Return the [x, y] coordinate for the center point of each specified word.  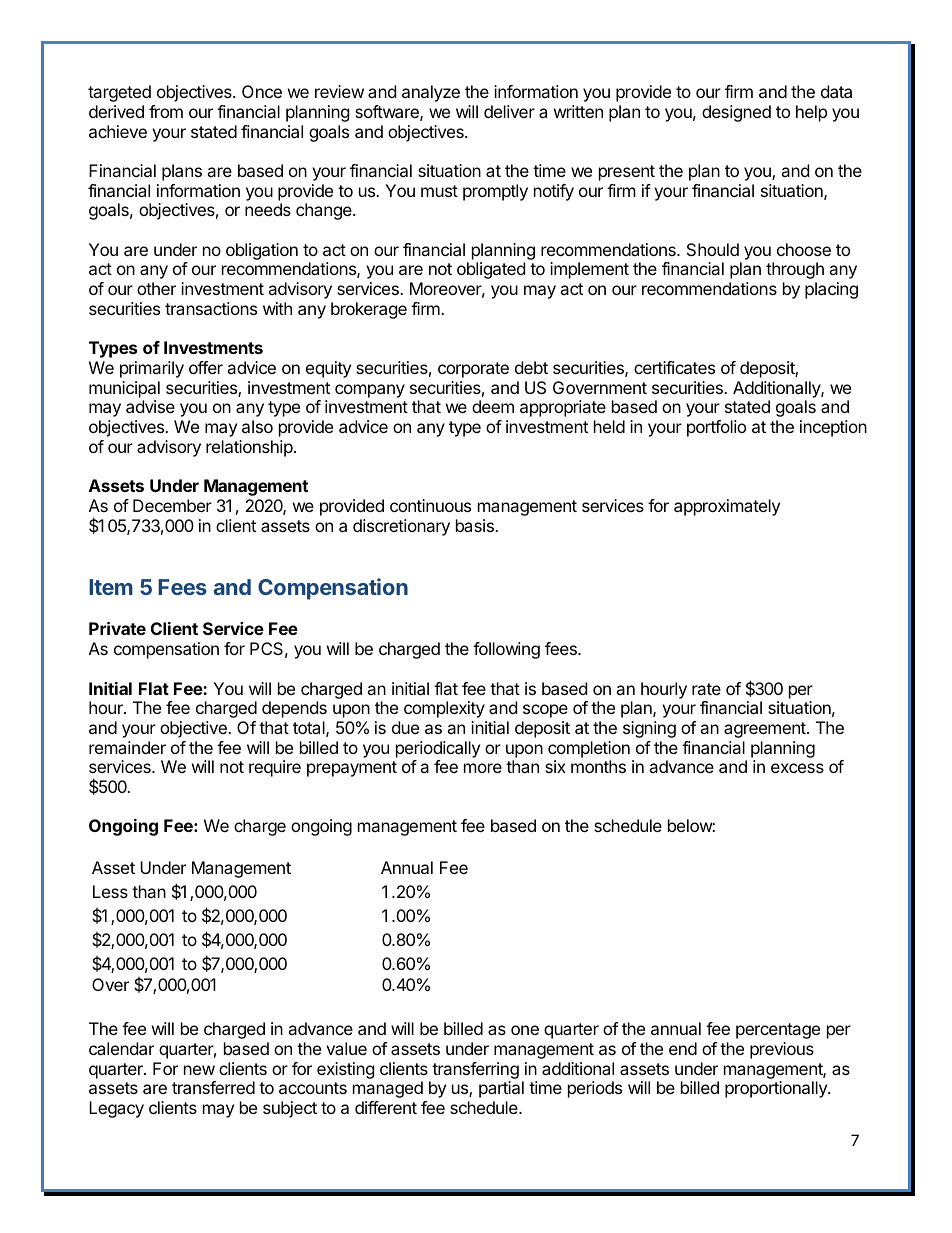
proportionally [777, 1089]
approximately [727, 507]
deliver [509, 111]
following [506, 650]
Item [111, 587]
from [166, 111]
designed [736, 113]
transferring [474, 1072]
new [199, 1070]
